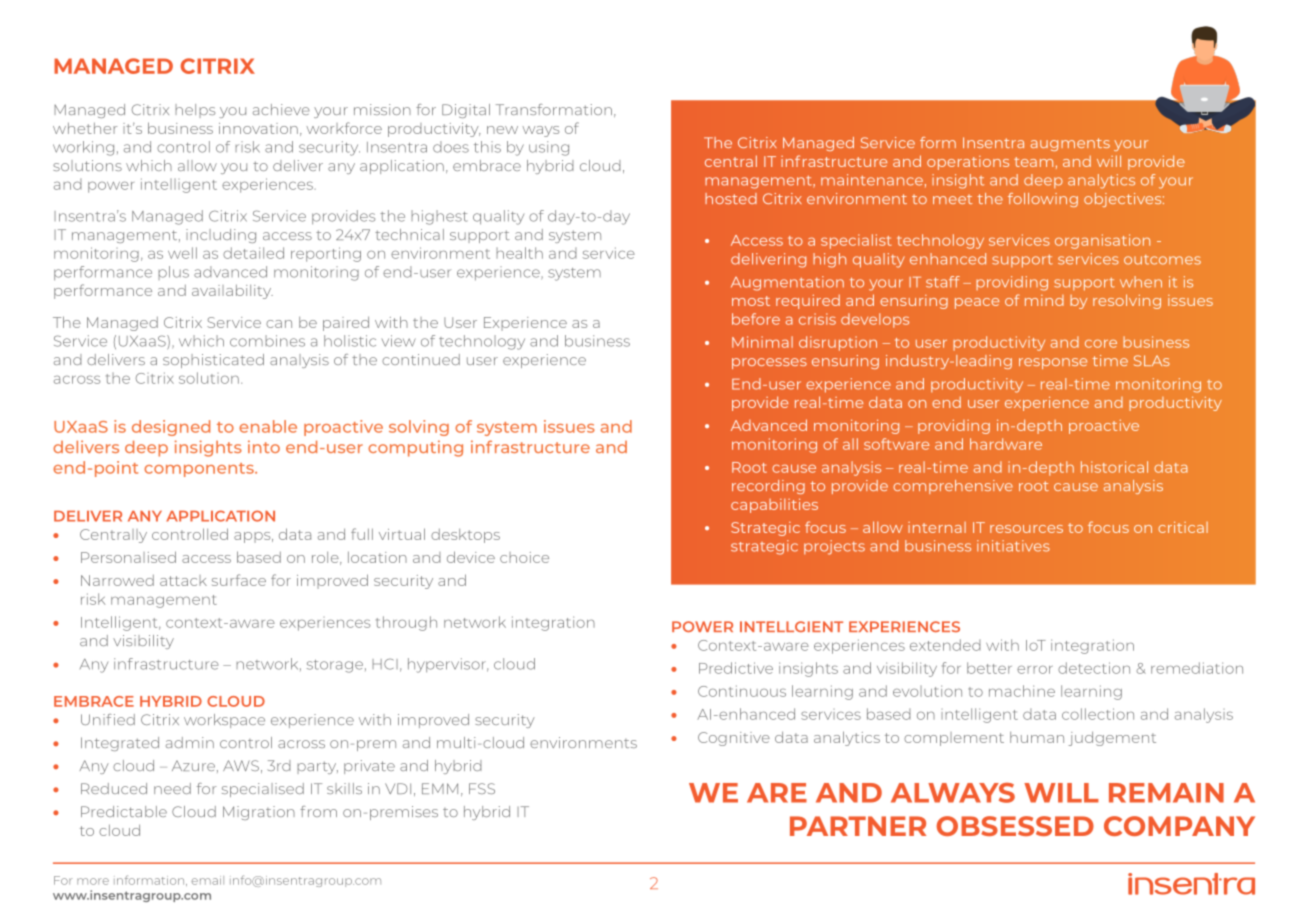  I want to click on email, so click(207, 880).
